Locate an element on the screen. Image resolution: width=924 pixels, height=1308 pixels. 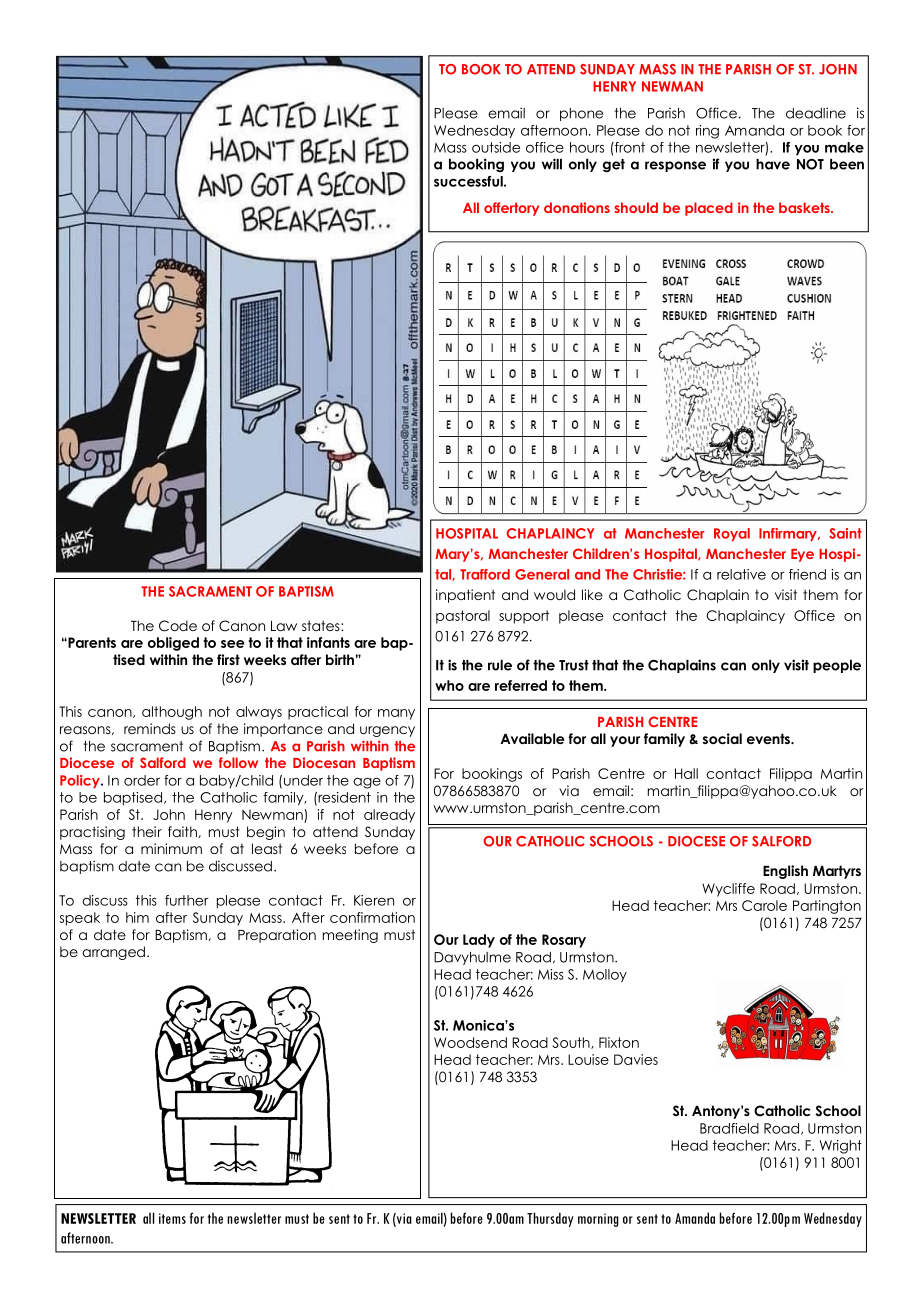
will is located at coordinates (552, 164).
